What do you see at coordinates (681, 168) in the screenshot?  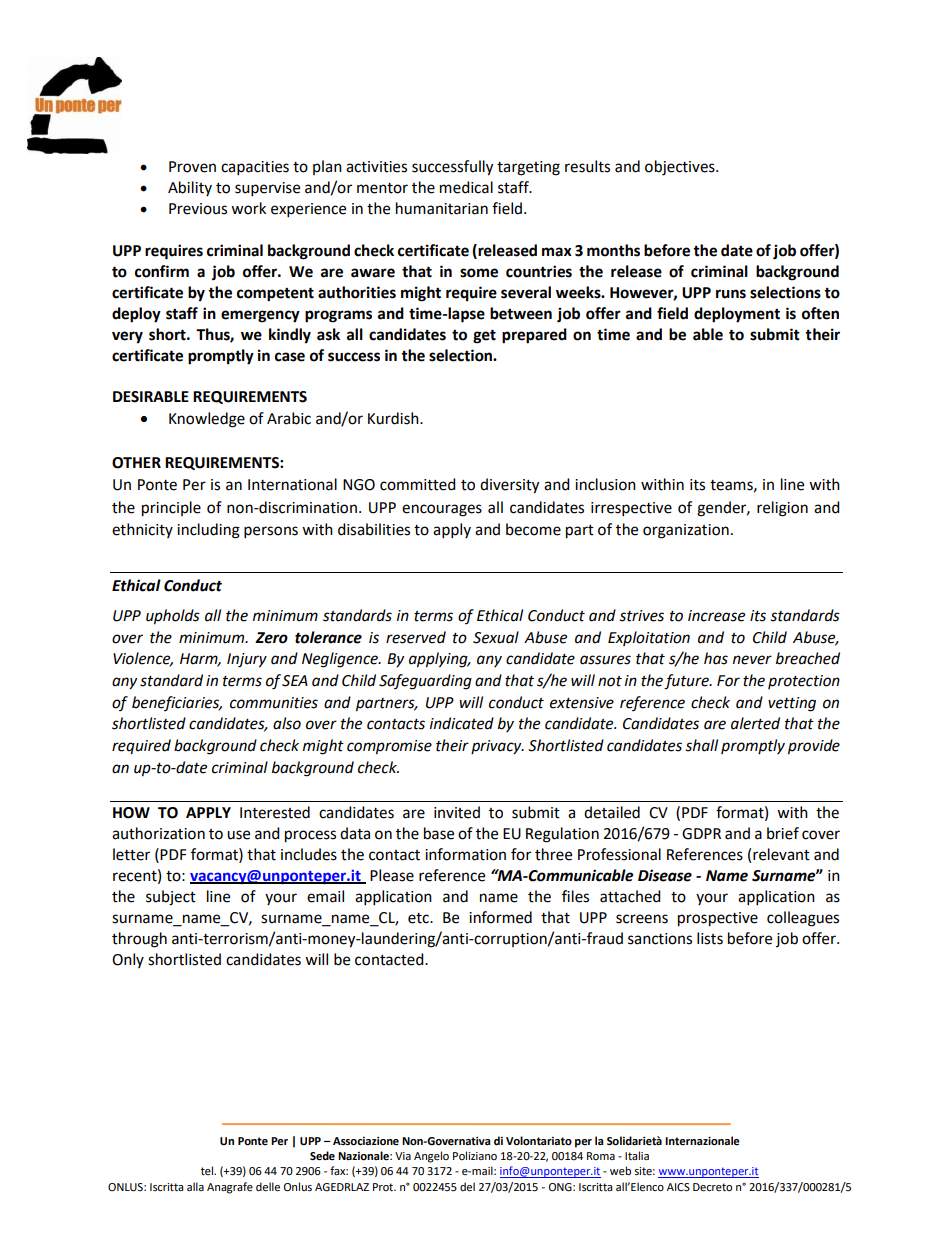 I see `objectives` at bounding box center [681, 168].
